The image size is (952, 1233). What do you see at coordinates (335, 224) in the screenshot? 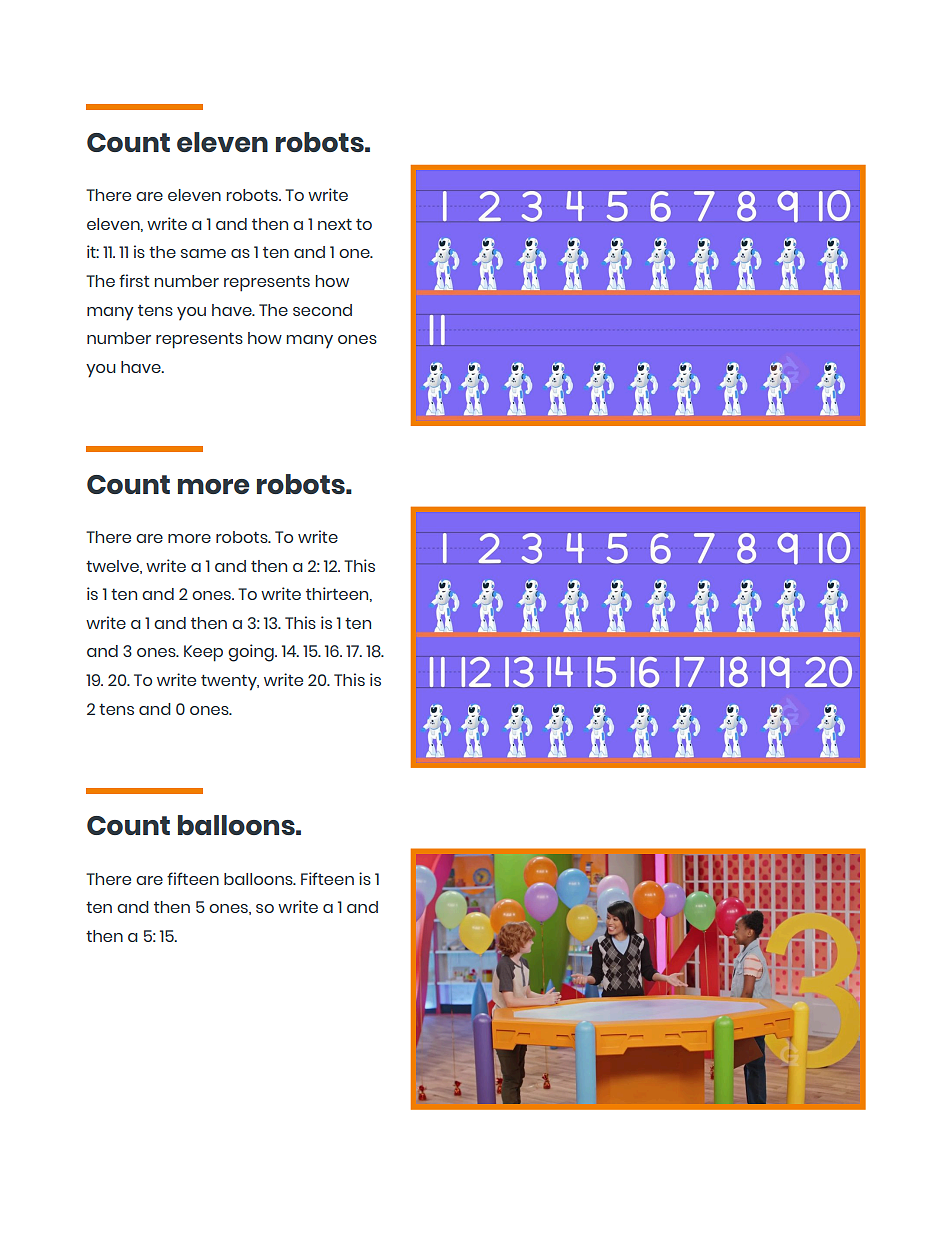
I see `next` at bounding box center [335, 224].
